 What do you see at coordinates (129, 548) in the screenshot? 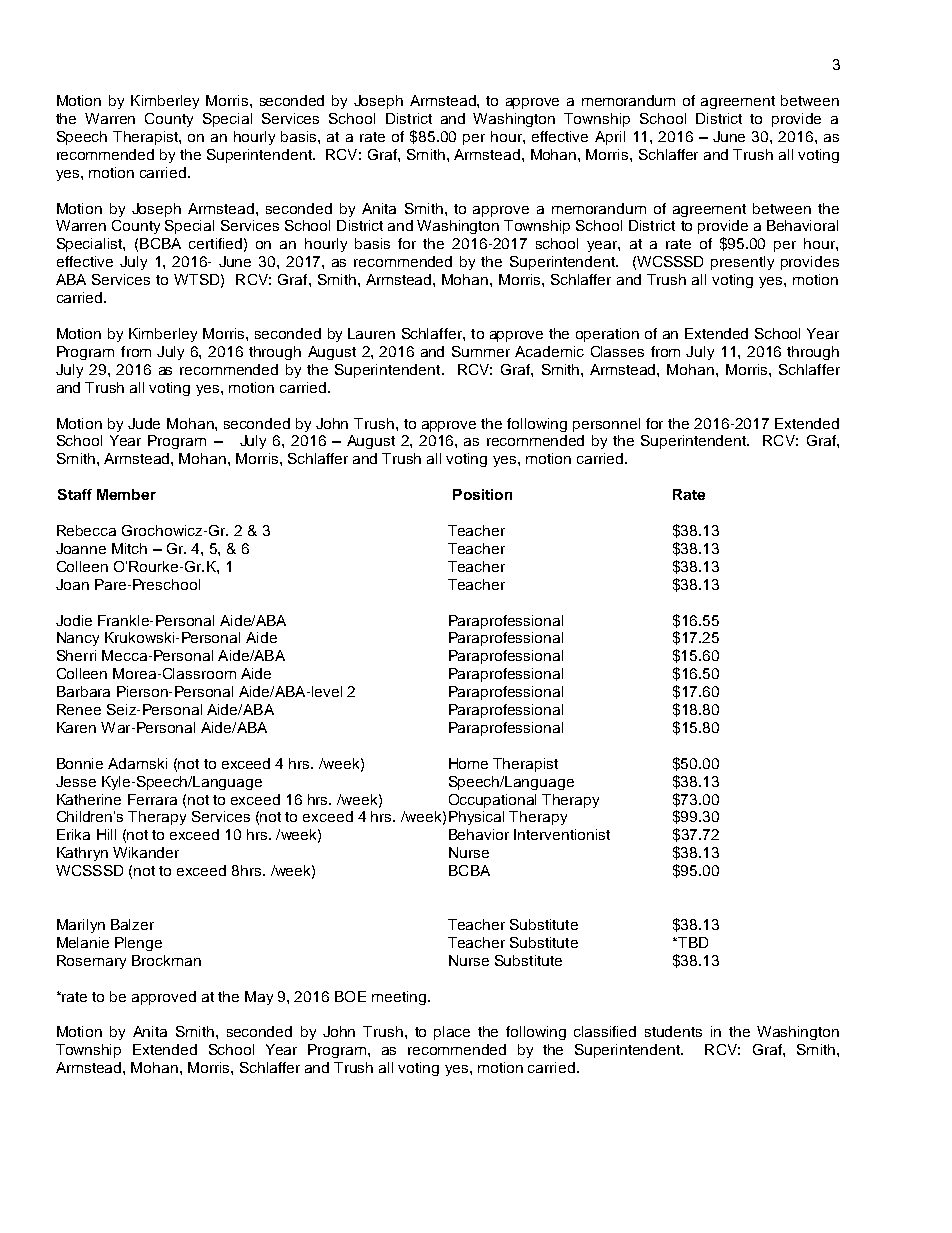
I see `Mitch` at bounding box center [129, 548].
